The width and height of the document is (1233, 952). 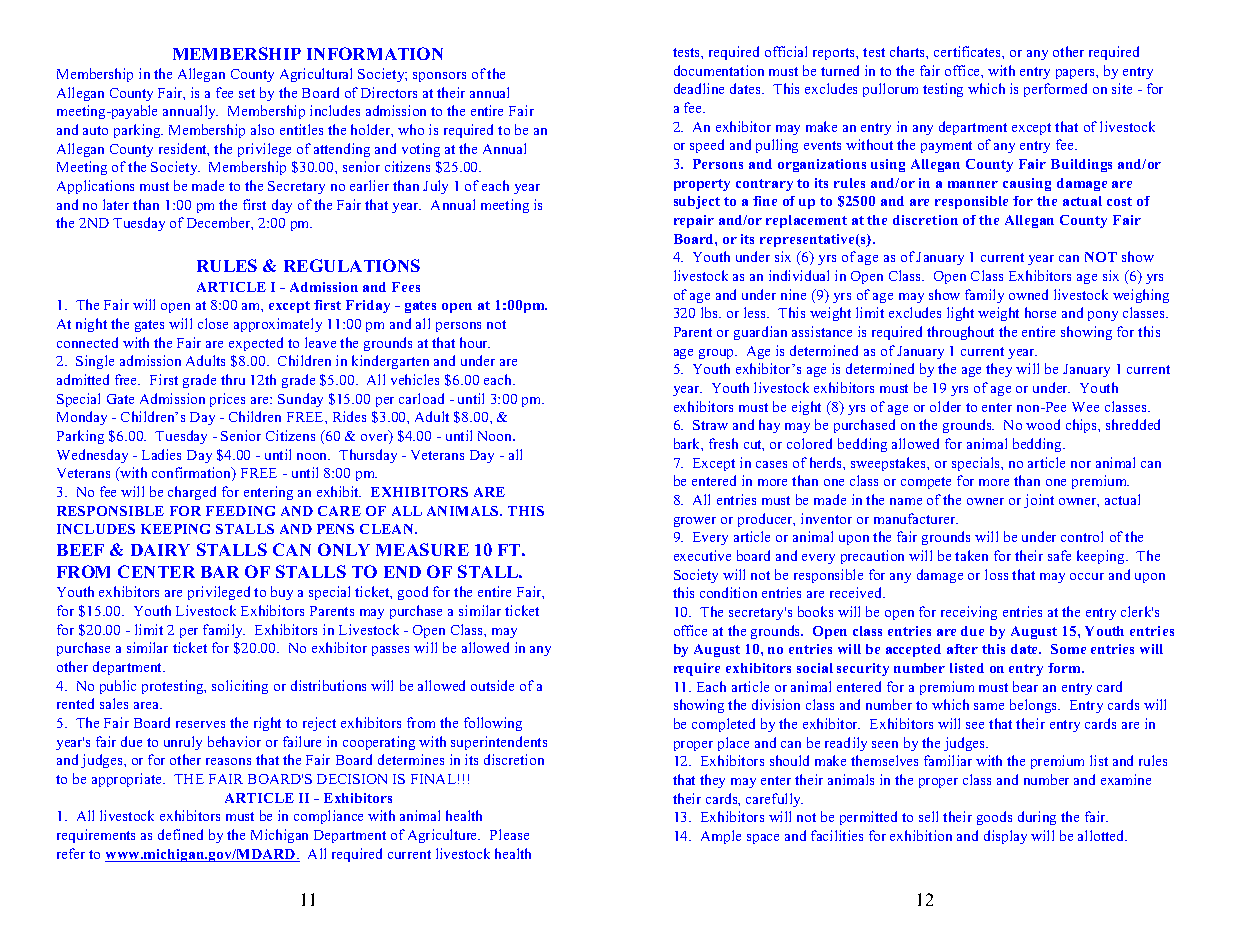 What do you see at coordinates (509, 834) in the document?
I see `Please` at bounding box center [509, 834].
